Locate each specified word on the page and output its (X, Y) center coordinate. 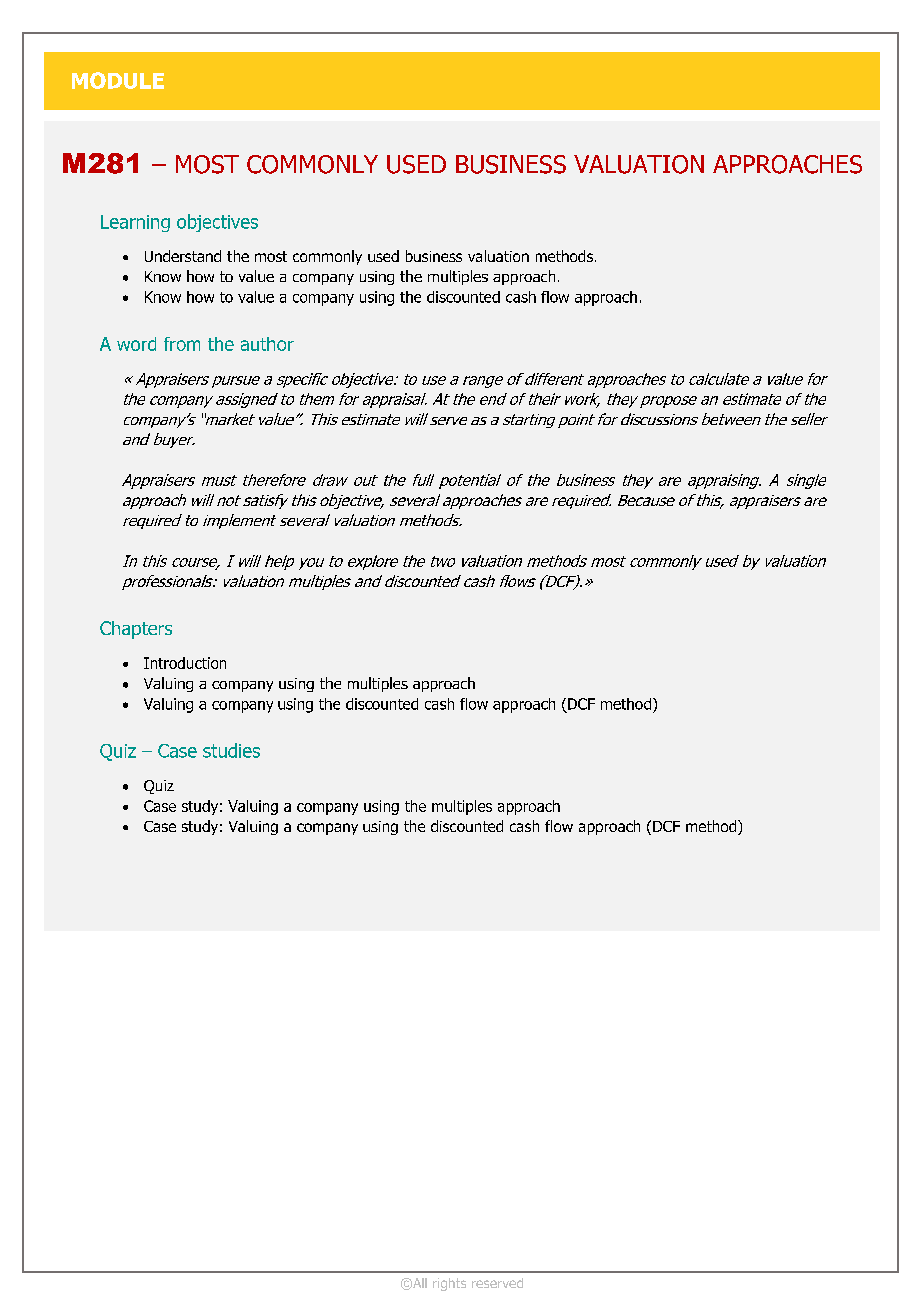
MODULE (118, 80)
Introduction (185, 663)
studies (231, 750)
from (182, 344)
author (267, 344)
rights (449, 1284)
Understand (183, 256)
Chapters (136, 630)
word (136, 344)
